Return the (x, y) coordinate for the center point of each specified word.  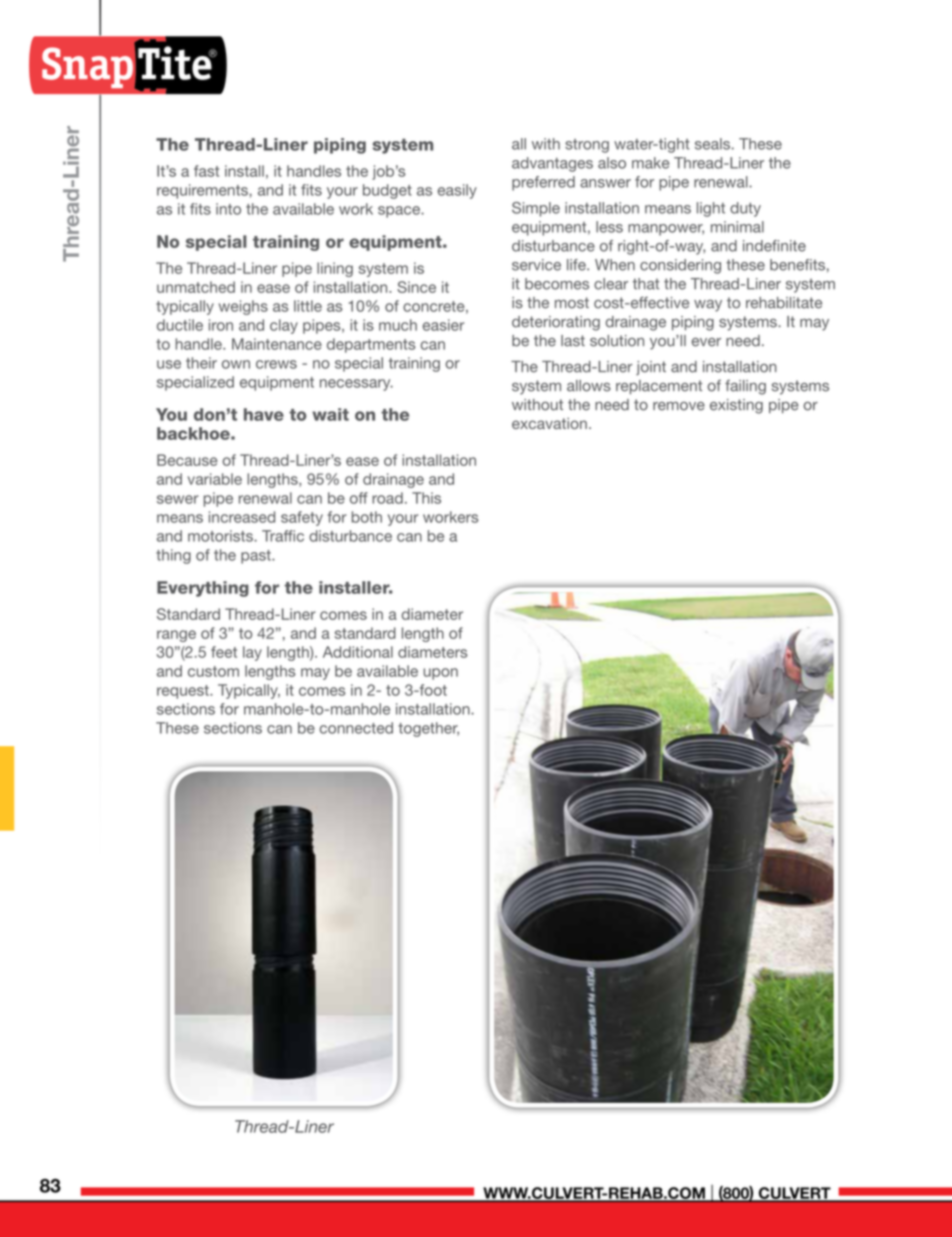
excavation (549, 423)
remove (679, 406)
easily (457, 191)
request (184, 692)
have (264, 414)
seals (712, 144)
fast (206, 171)
